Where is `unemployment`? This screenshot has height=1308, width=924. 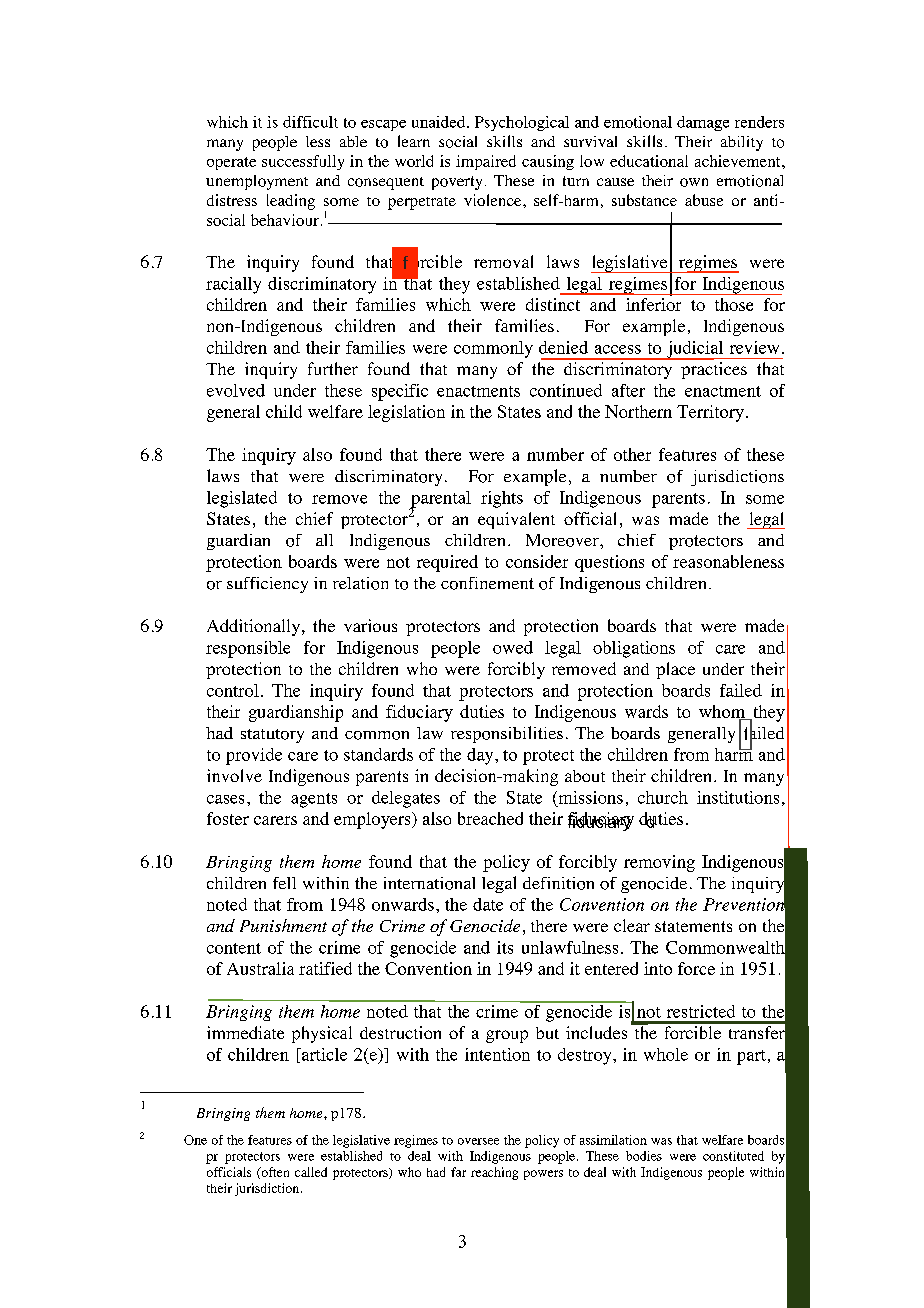
unemployment is located at coordinates (257, 182).
